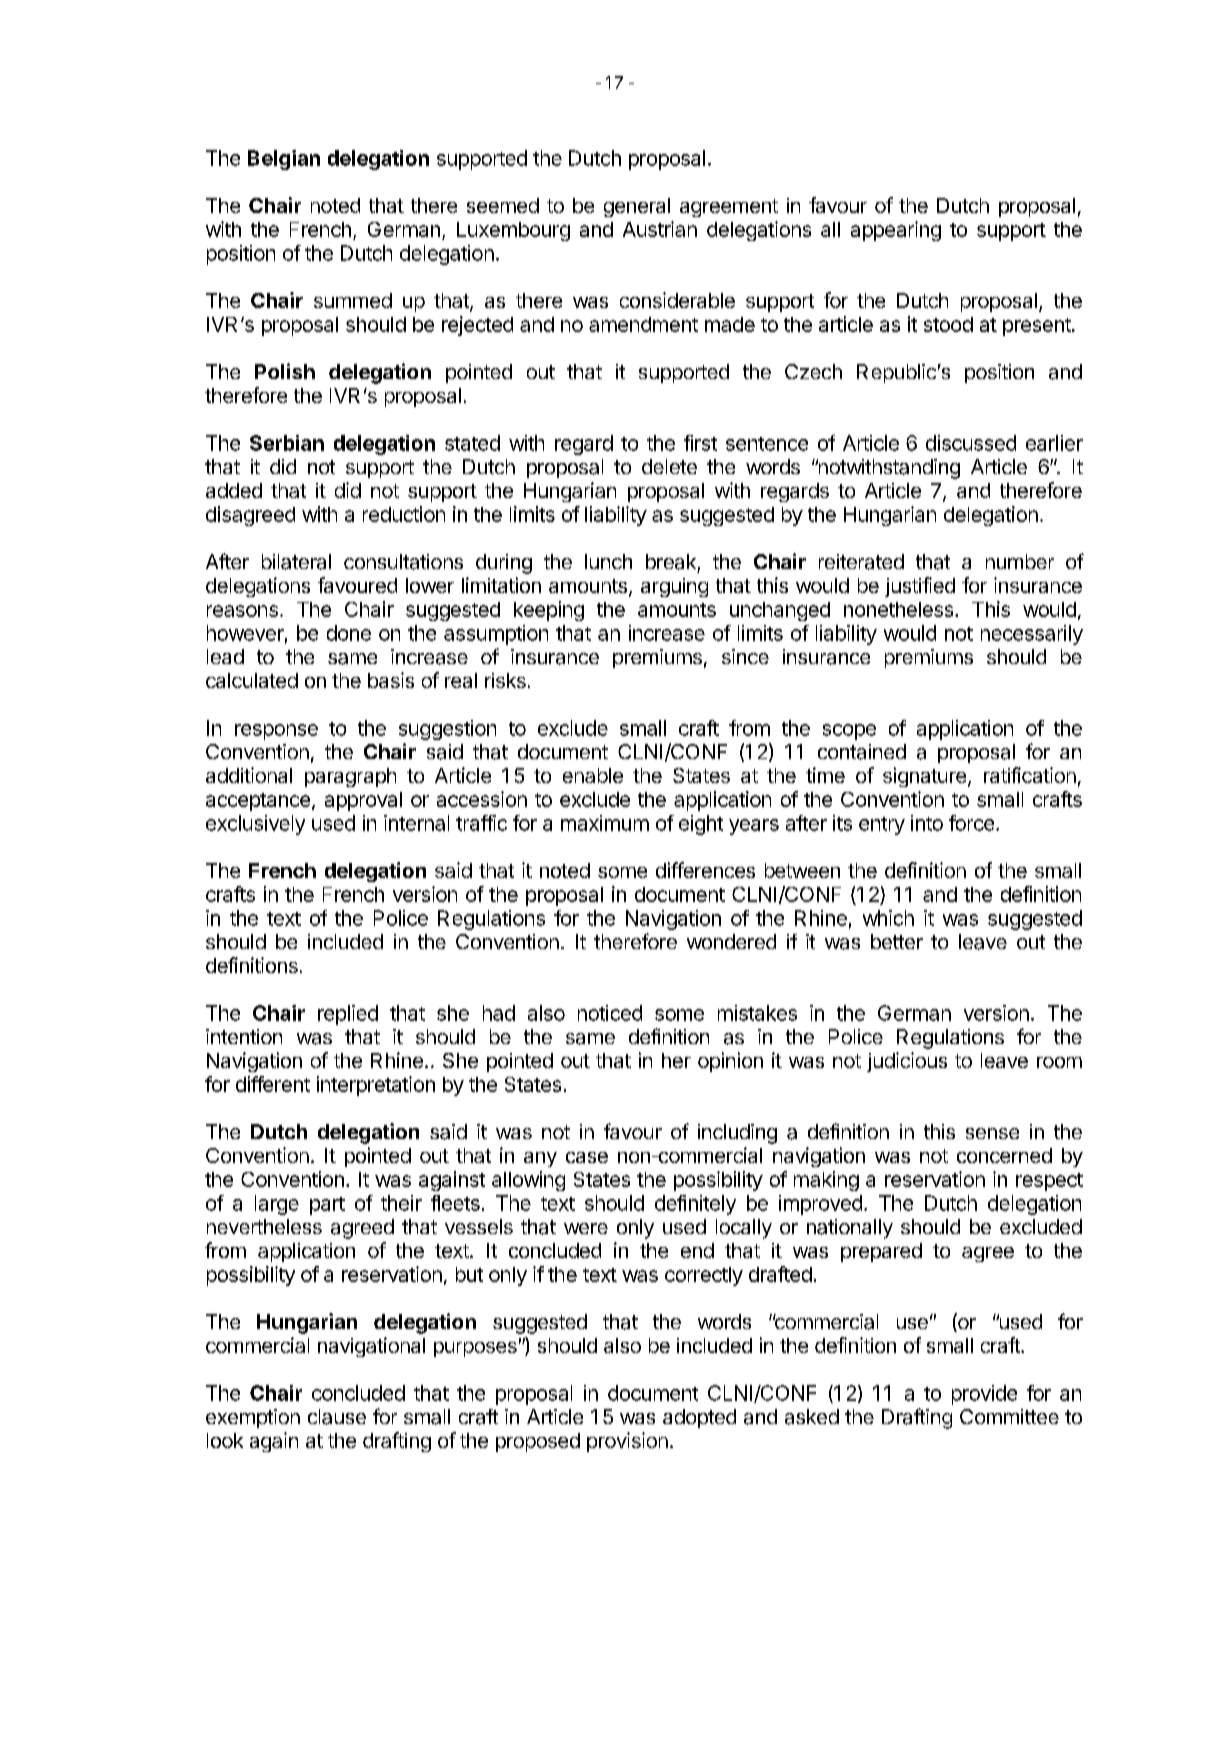  Describe the element at coordinates (404, 514) in the page. I see `reduction` at that location.
